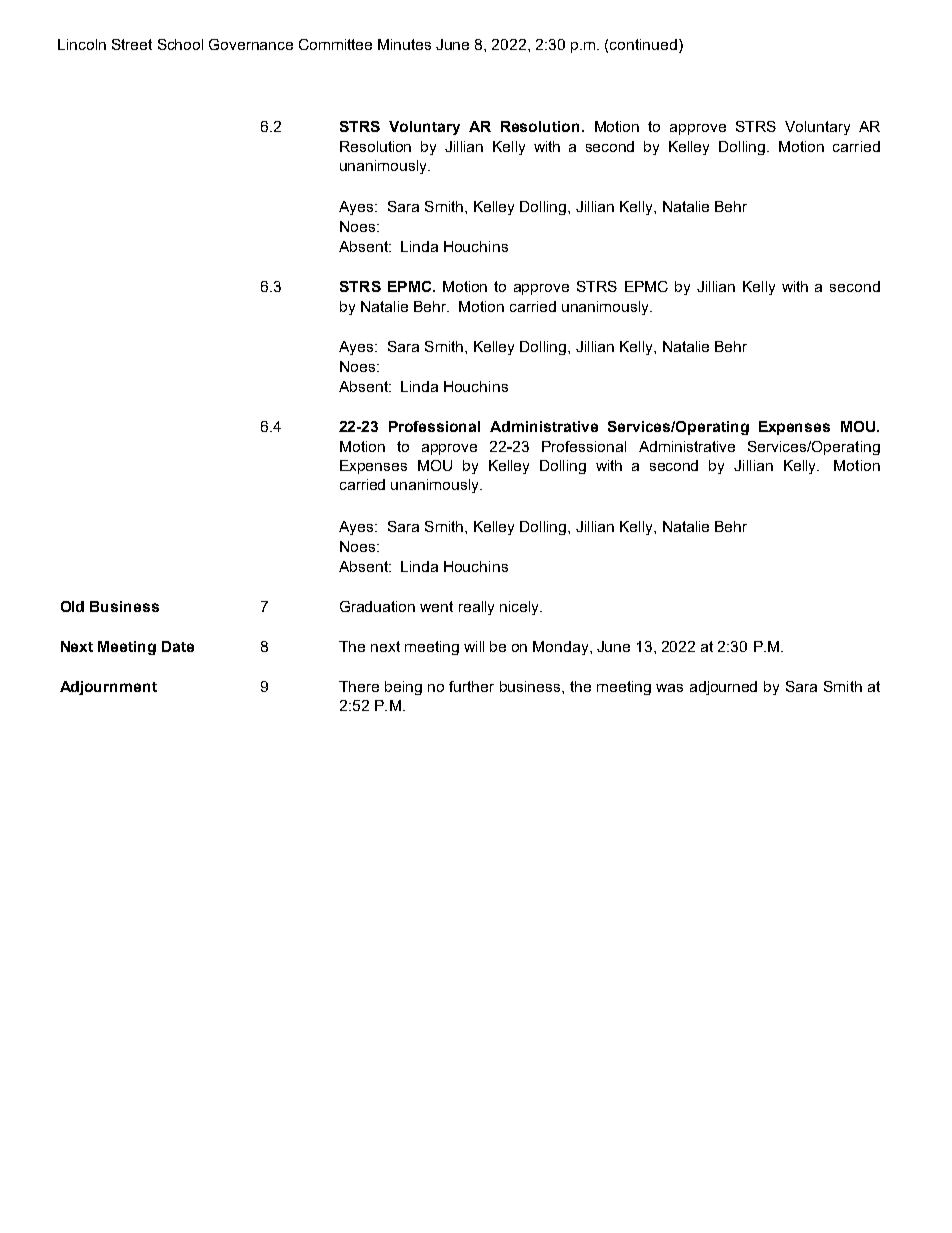 The width and height of the screenshot is (952, 1233). Describe the element at coordinates (359, 686) in the screenshot. I see `There` at that location.
